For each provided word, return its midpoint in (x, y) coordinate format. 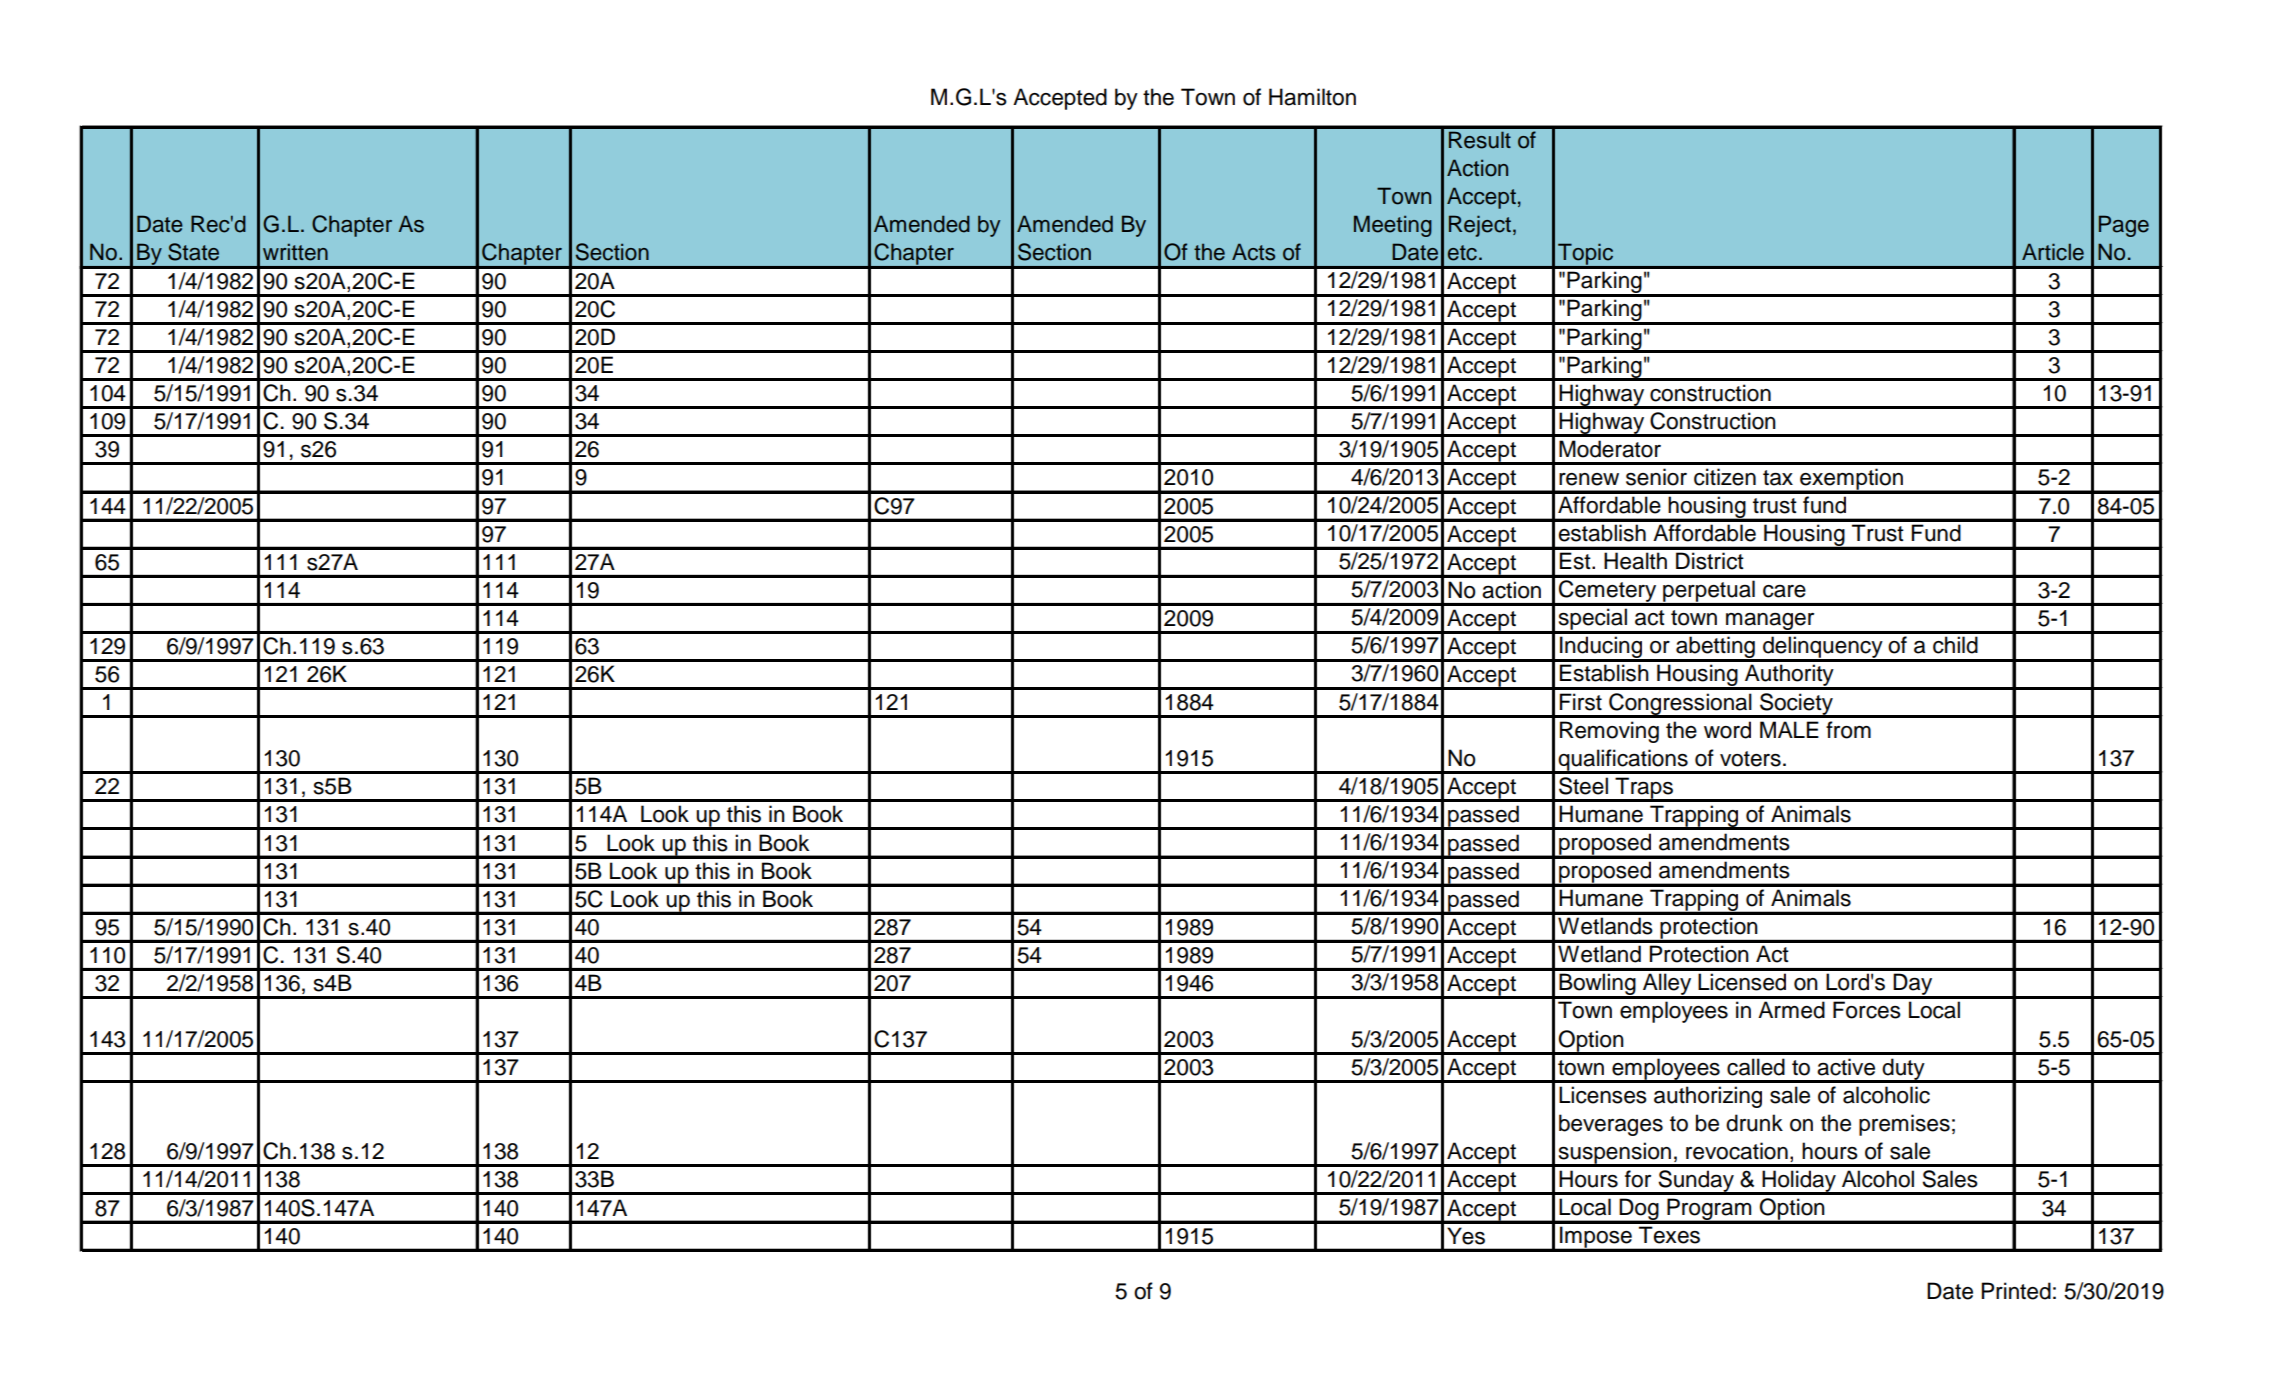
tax (1778, 478)
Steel (1583, 786)
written (295, 252)
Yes (1466, 1236)
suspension (1614, 1154)
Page (2124, 226)
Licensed (1742, 982)
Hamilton (1312, 97)
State (193, 252)
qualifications (1623, 761)
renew (1589, 479)
